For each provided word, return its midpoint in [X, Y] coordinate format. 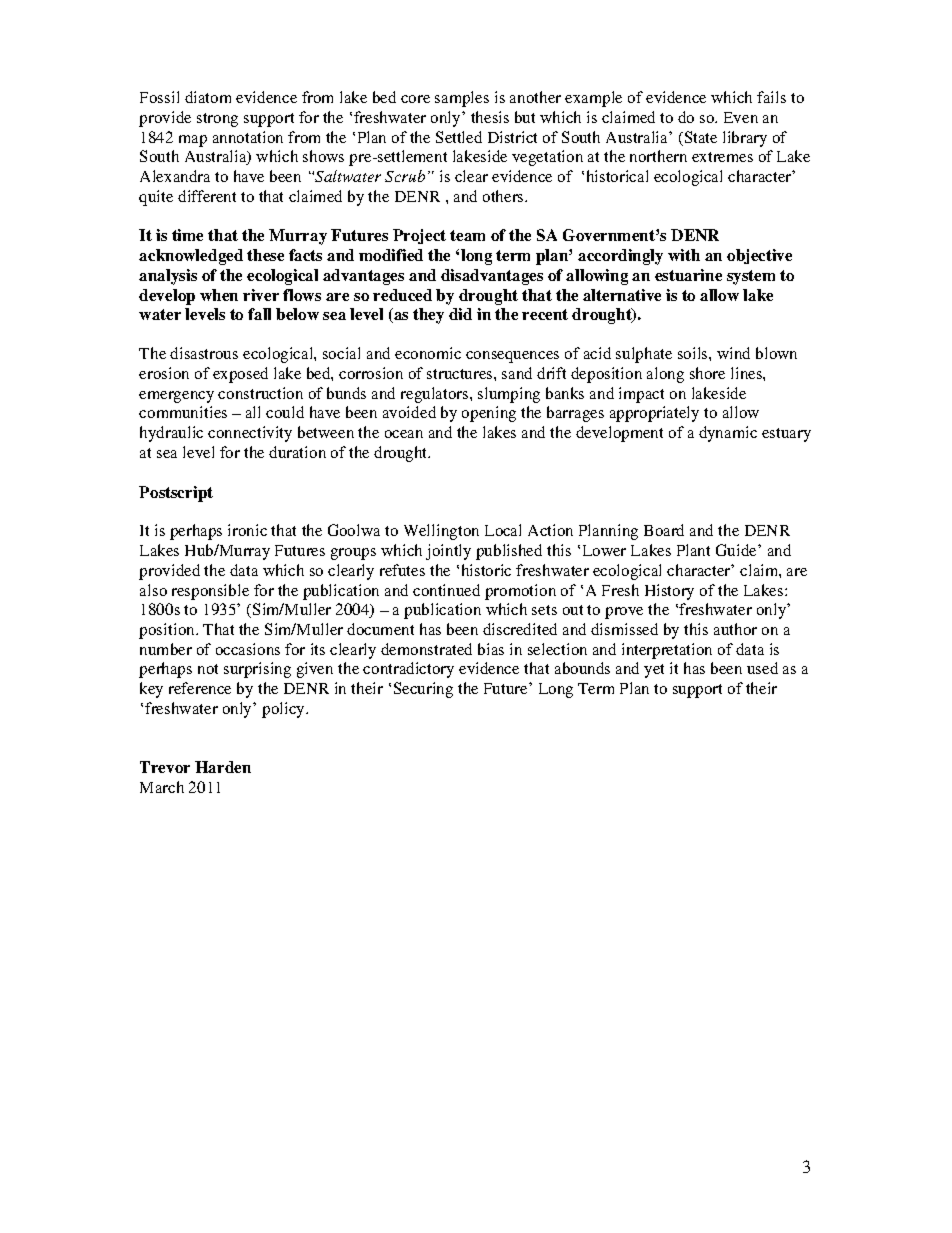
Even [741, 117]
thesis [490, 117]
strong [217, 120]
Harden [223, 767]
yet [654, 671]
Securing [423, 690]
